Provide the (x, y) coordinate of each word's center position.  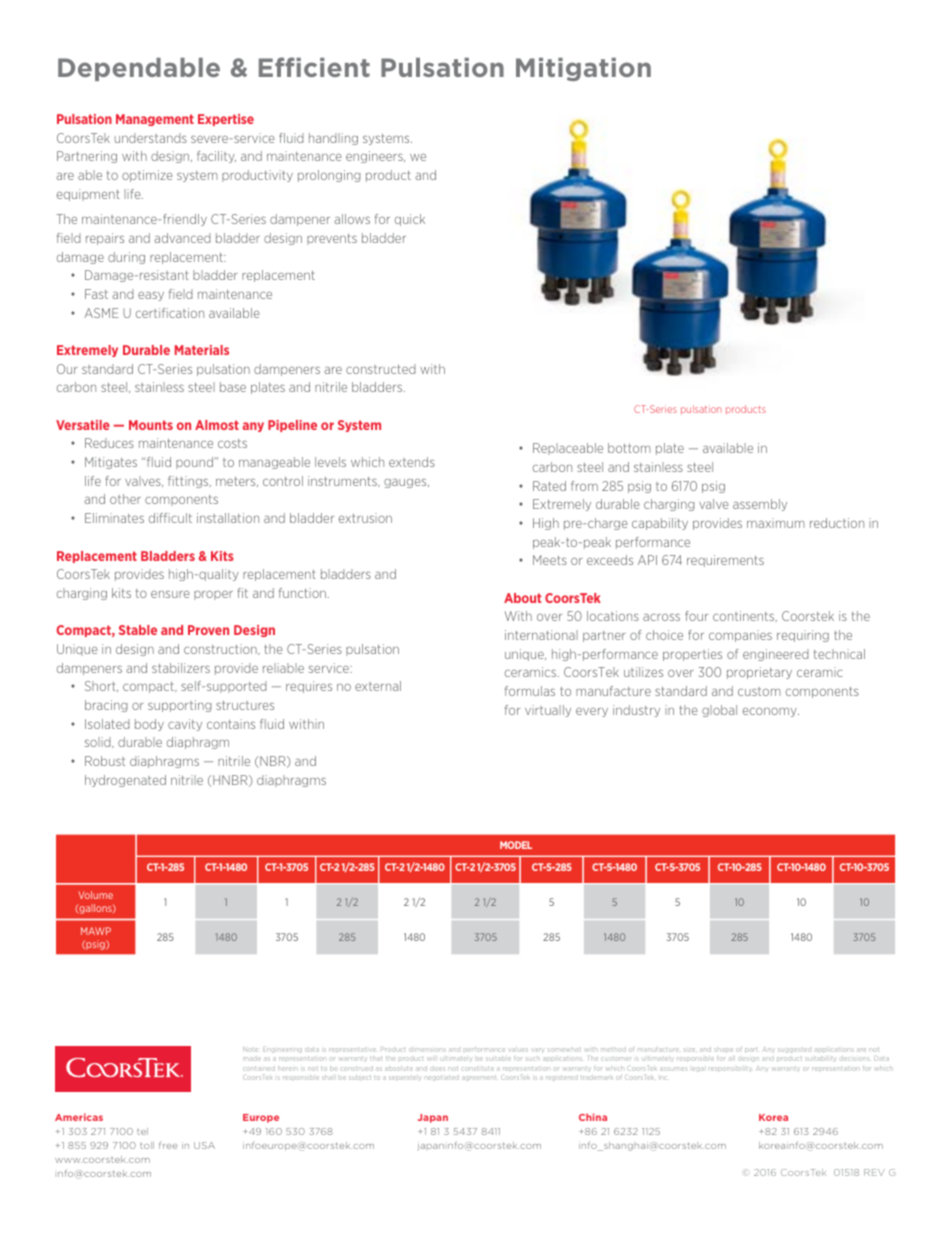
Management (155, 120)
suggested (794, 1050)
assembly (760, 505)
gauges (406, 483)
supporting (180, 706)
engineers (375, 157)
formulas (530, 691)
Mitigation (583, 69)
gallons (95, 909)
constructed (381, 369)
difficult (170, 518)
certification (170, 313)
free (168, 1145)
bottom (629, 448)
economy (771, 712)
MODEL (516, 845)
